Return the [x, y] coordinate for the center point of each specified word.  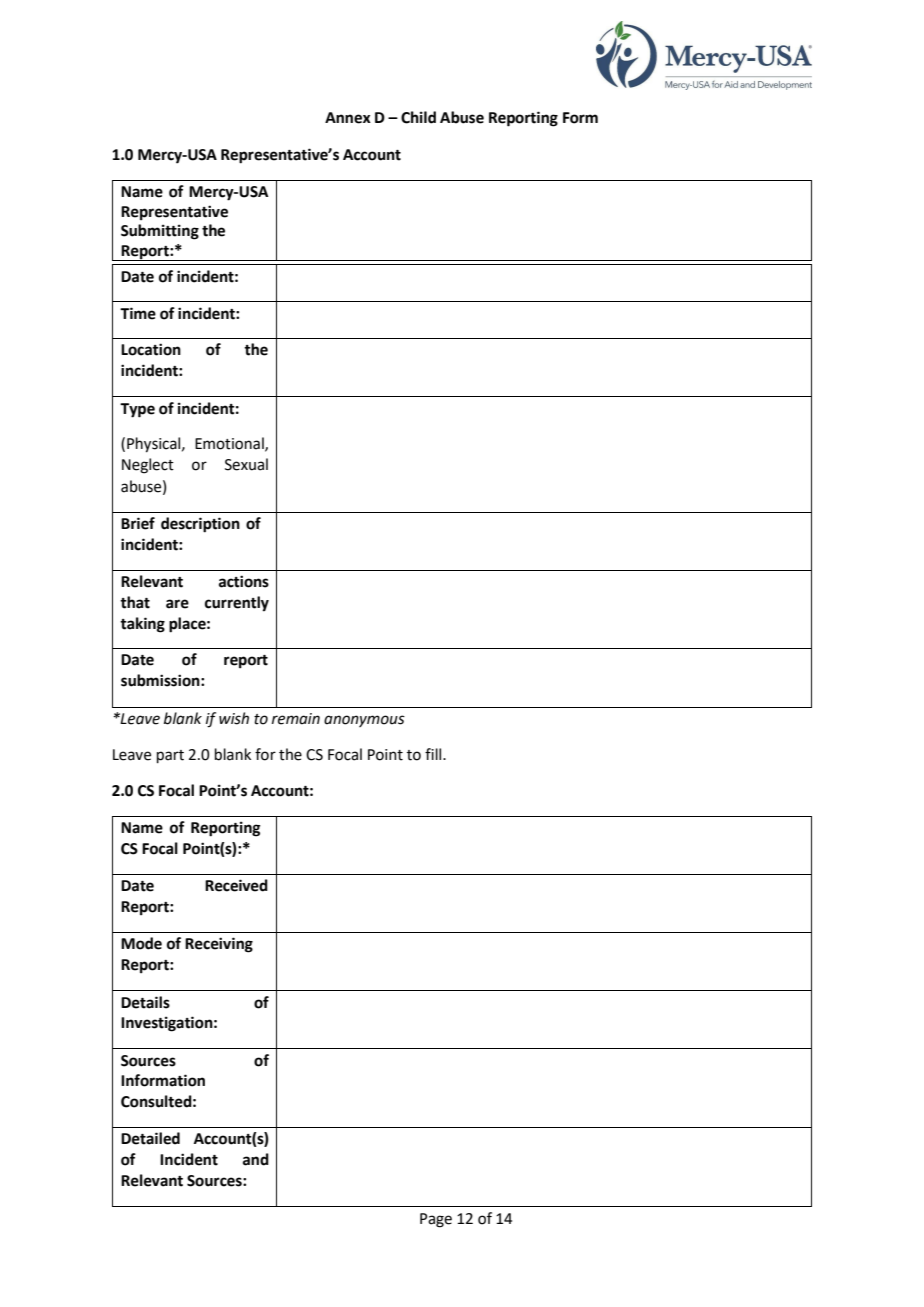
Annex [348, 118]
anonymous [364, 721]
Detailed [150, 1138]
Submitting [160, 232]
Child [418, 117]
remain [296, 719]
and [256, 1159]
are [177, 604]
